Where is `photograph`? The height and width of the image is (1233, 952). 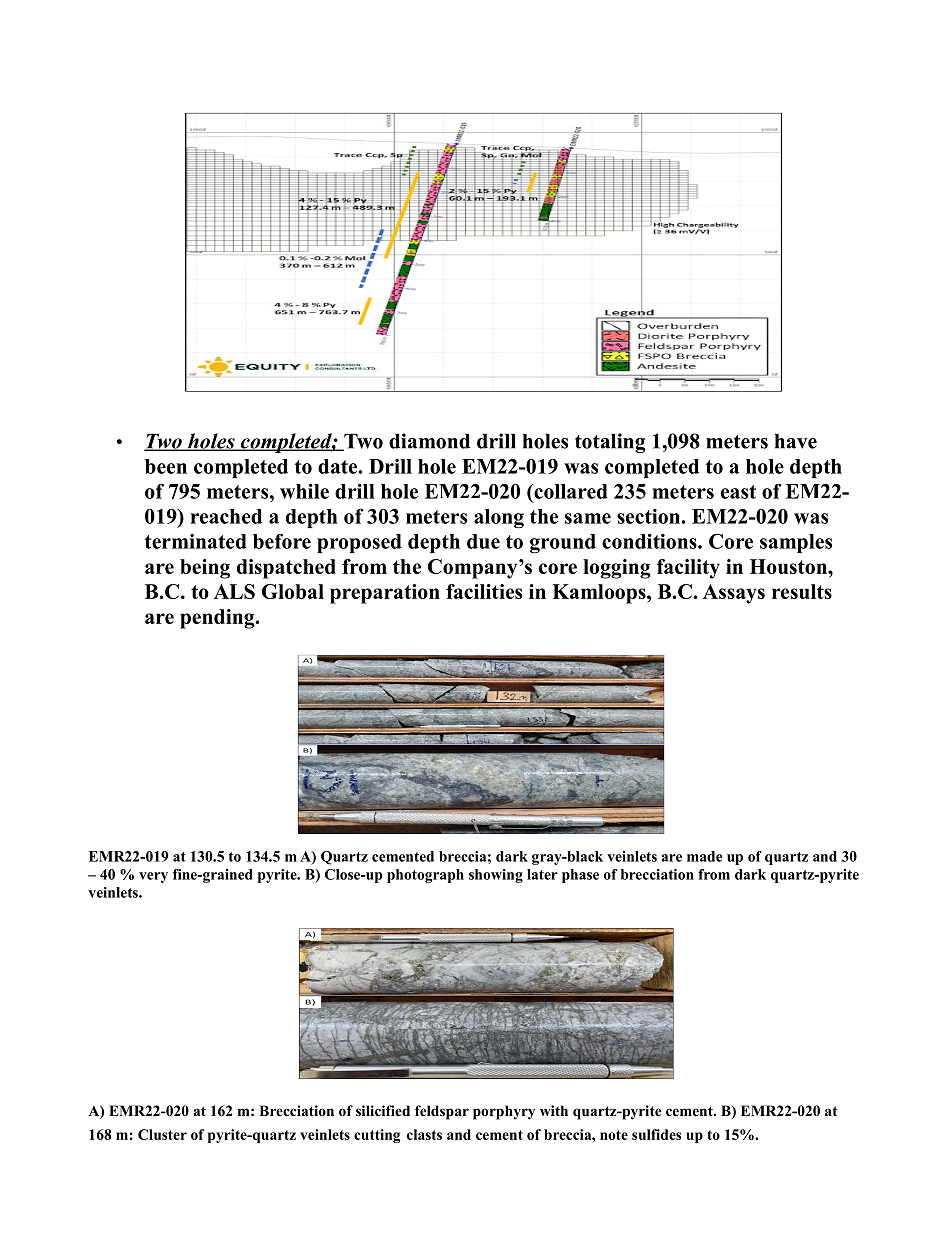 photograph is located at coordinates (425, 876).
